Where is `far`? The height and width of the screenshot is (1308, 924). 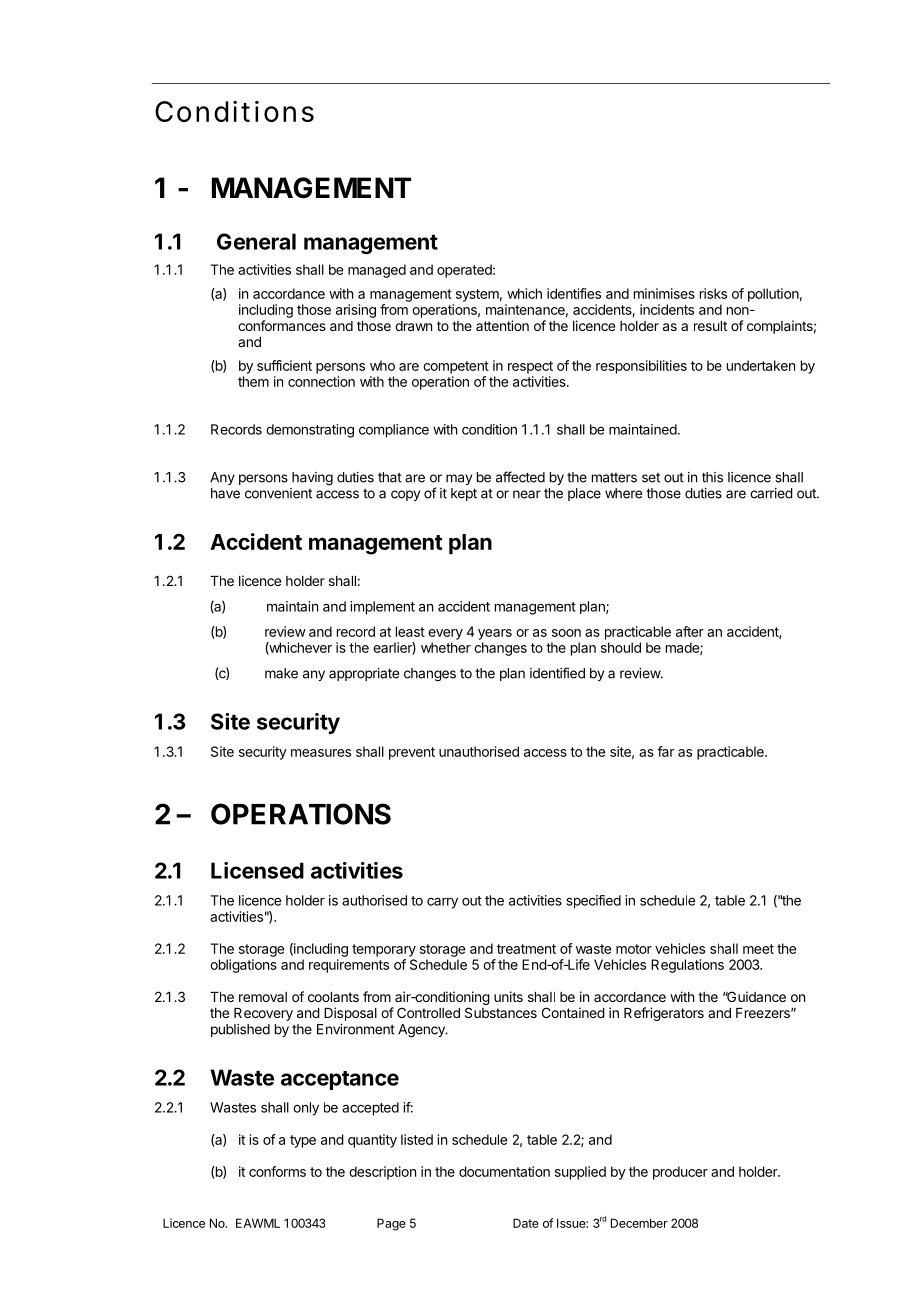 far is located at coordinates (665, 751).
